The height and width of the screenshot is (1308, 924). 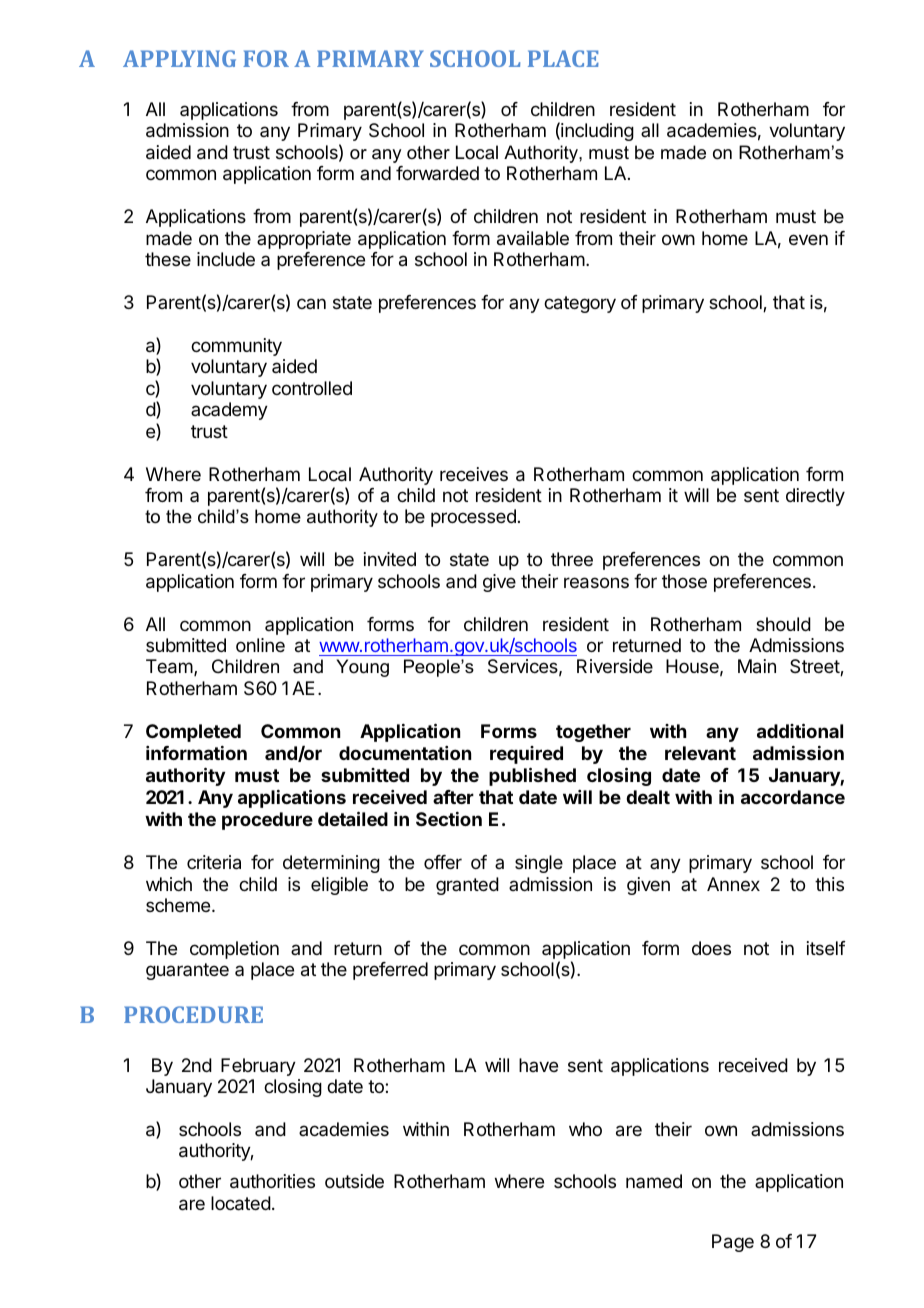 What do you see at coordinates (179, 58) in the screenshot?
I see `APPLYING` at bounding box center [179, 58].
